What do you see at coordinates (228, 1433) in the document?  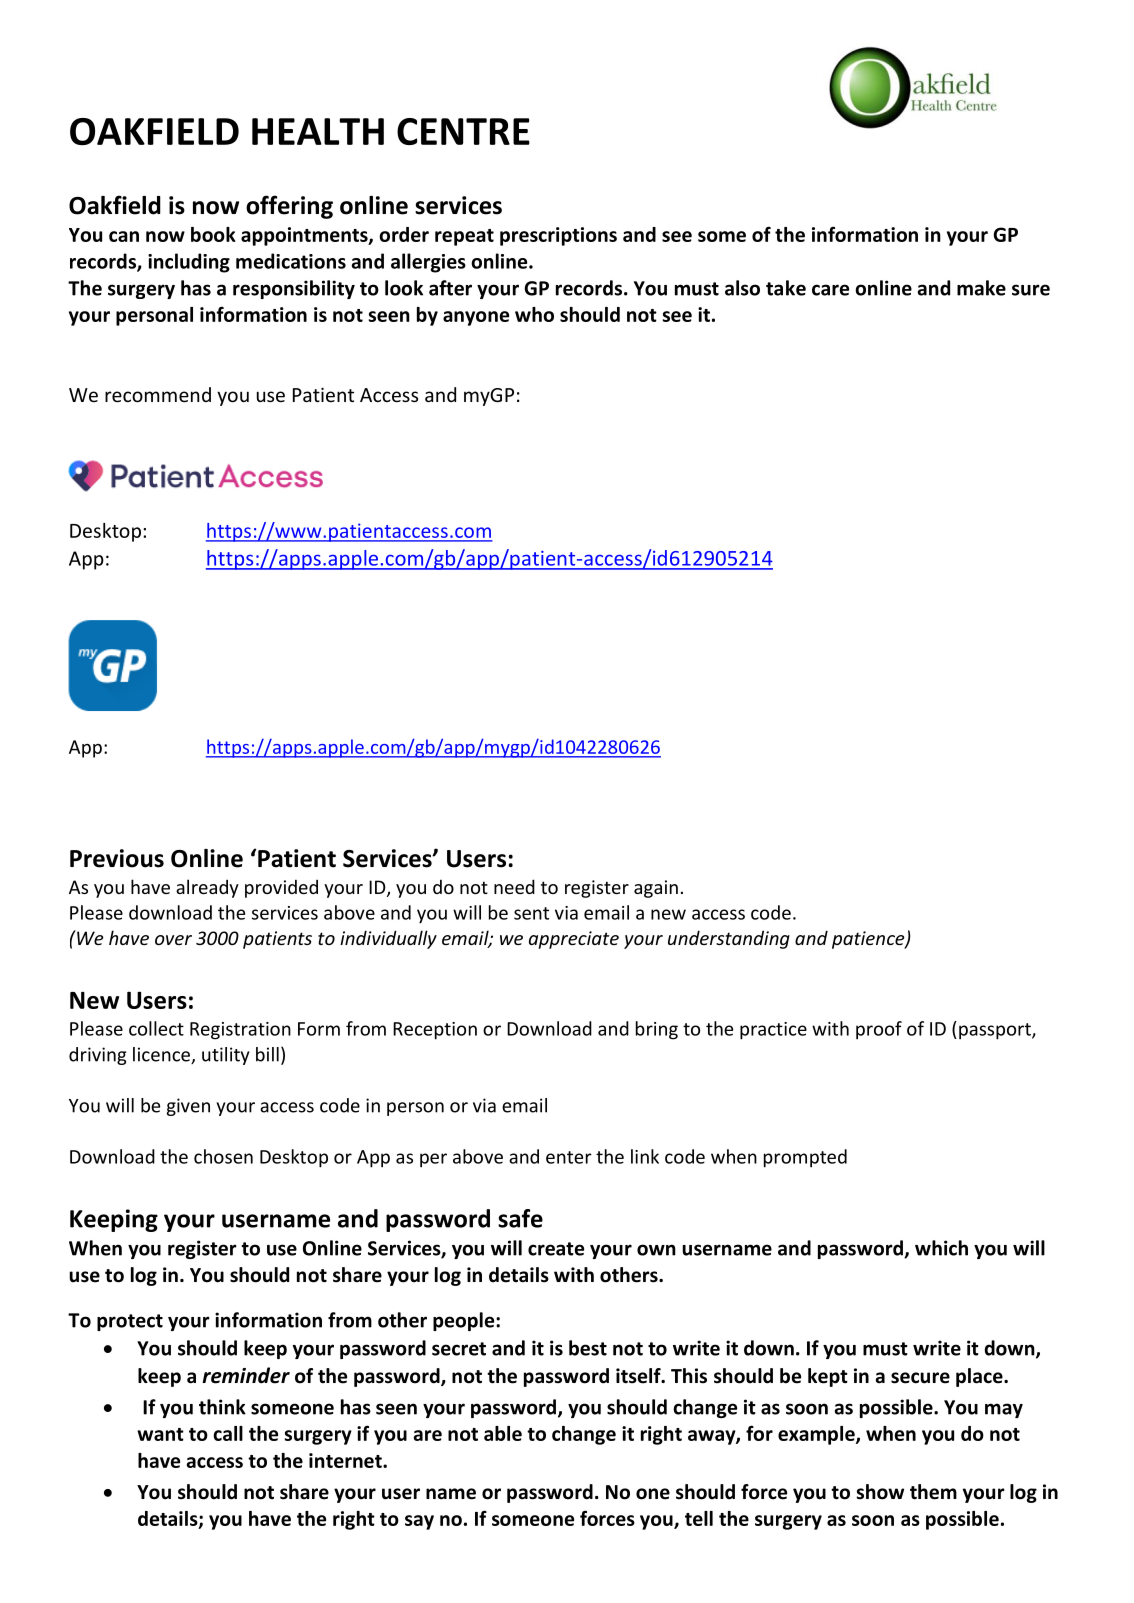 I see `call` at bounding box center [228, 1433].
